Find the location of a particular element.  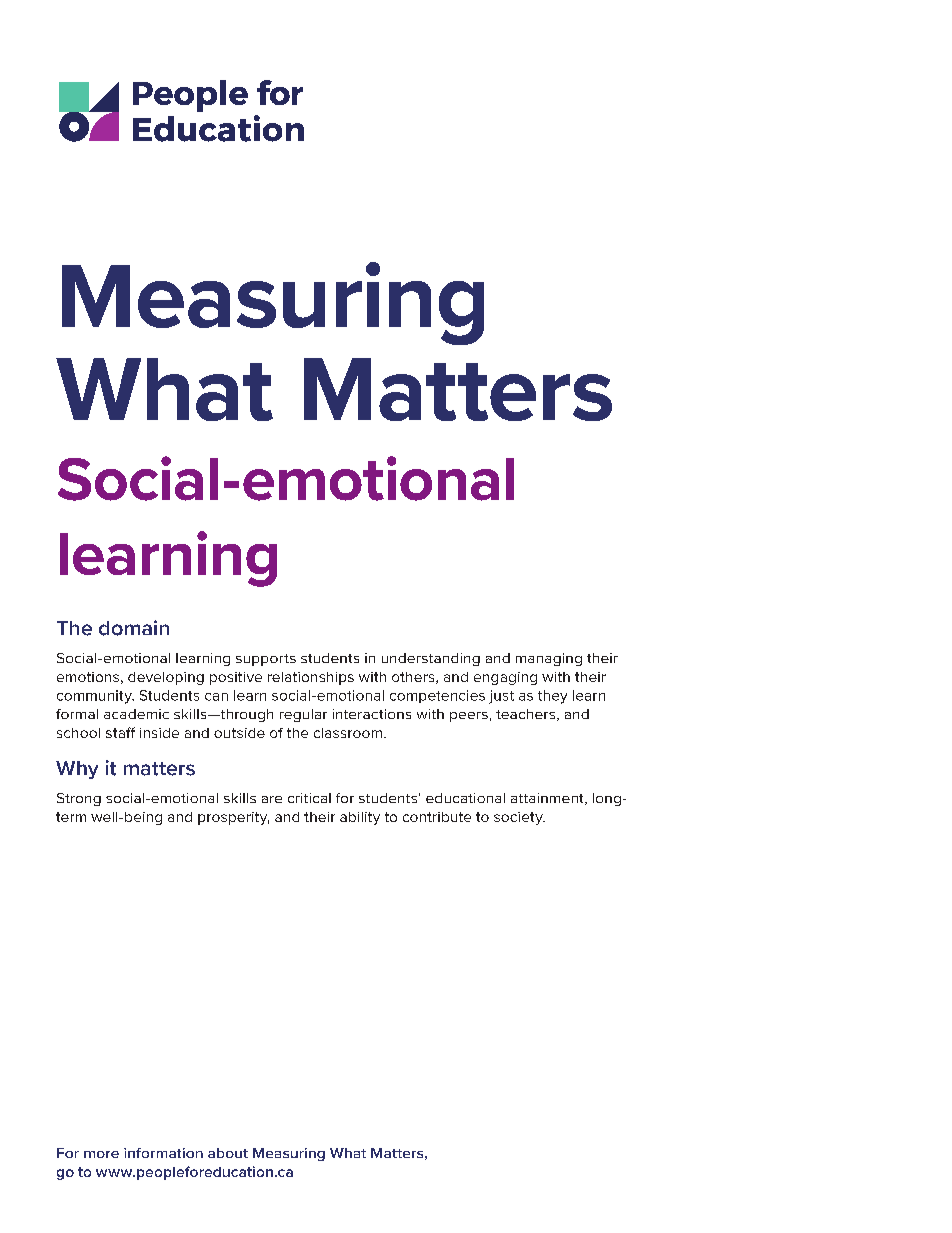

prosperity is located at coordinates (233, 818).
